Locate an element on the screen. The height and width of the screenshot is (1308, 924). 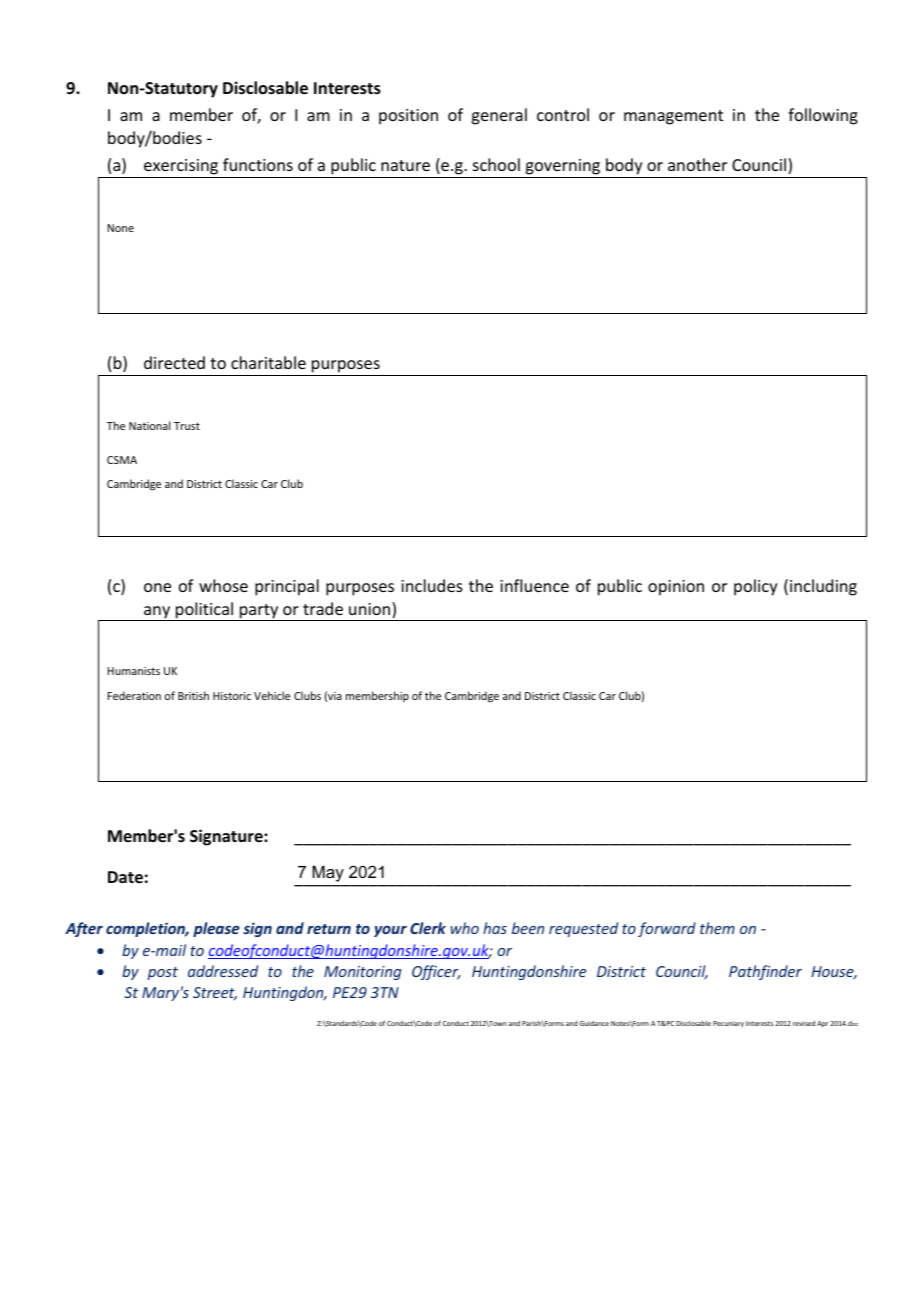
charitable is located at coordinates (268, 362).
